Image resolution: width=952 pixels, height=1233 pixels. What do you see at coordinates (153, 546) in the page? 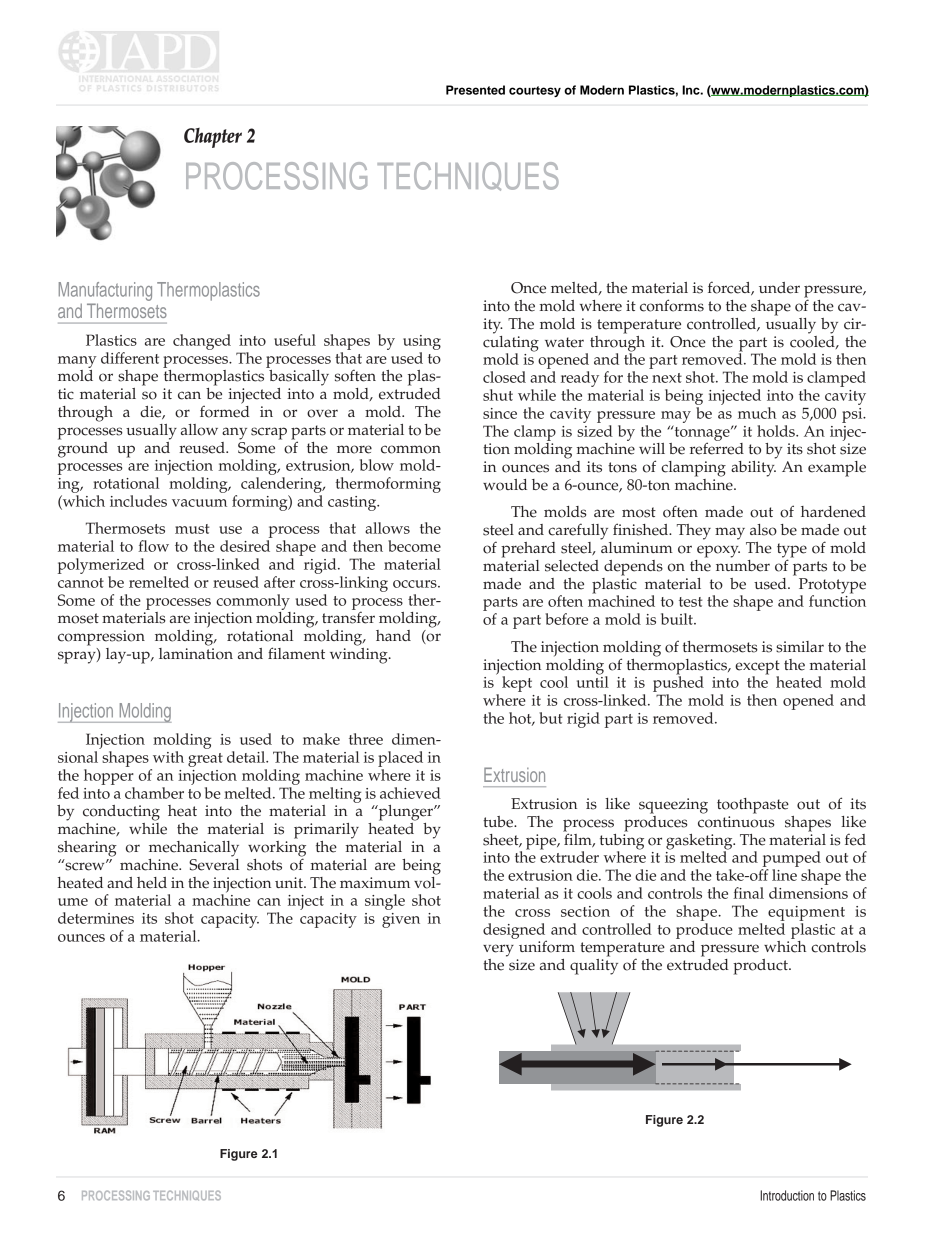
I see `flow` at bounding box center [153, 546].
